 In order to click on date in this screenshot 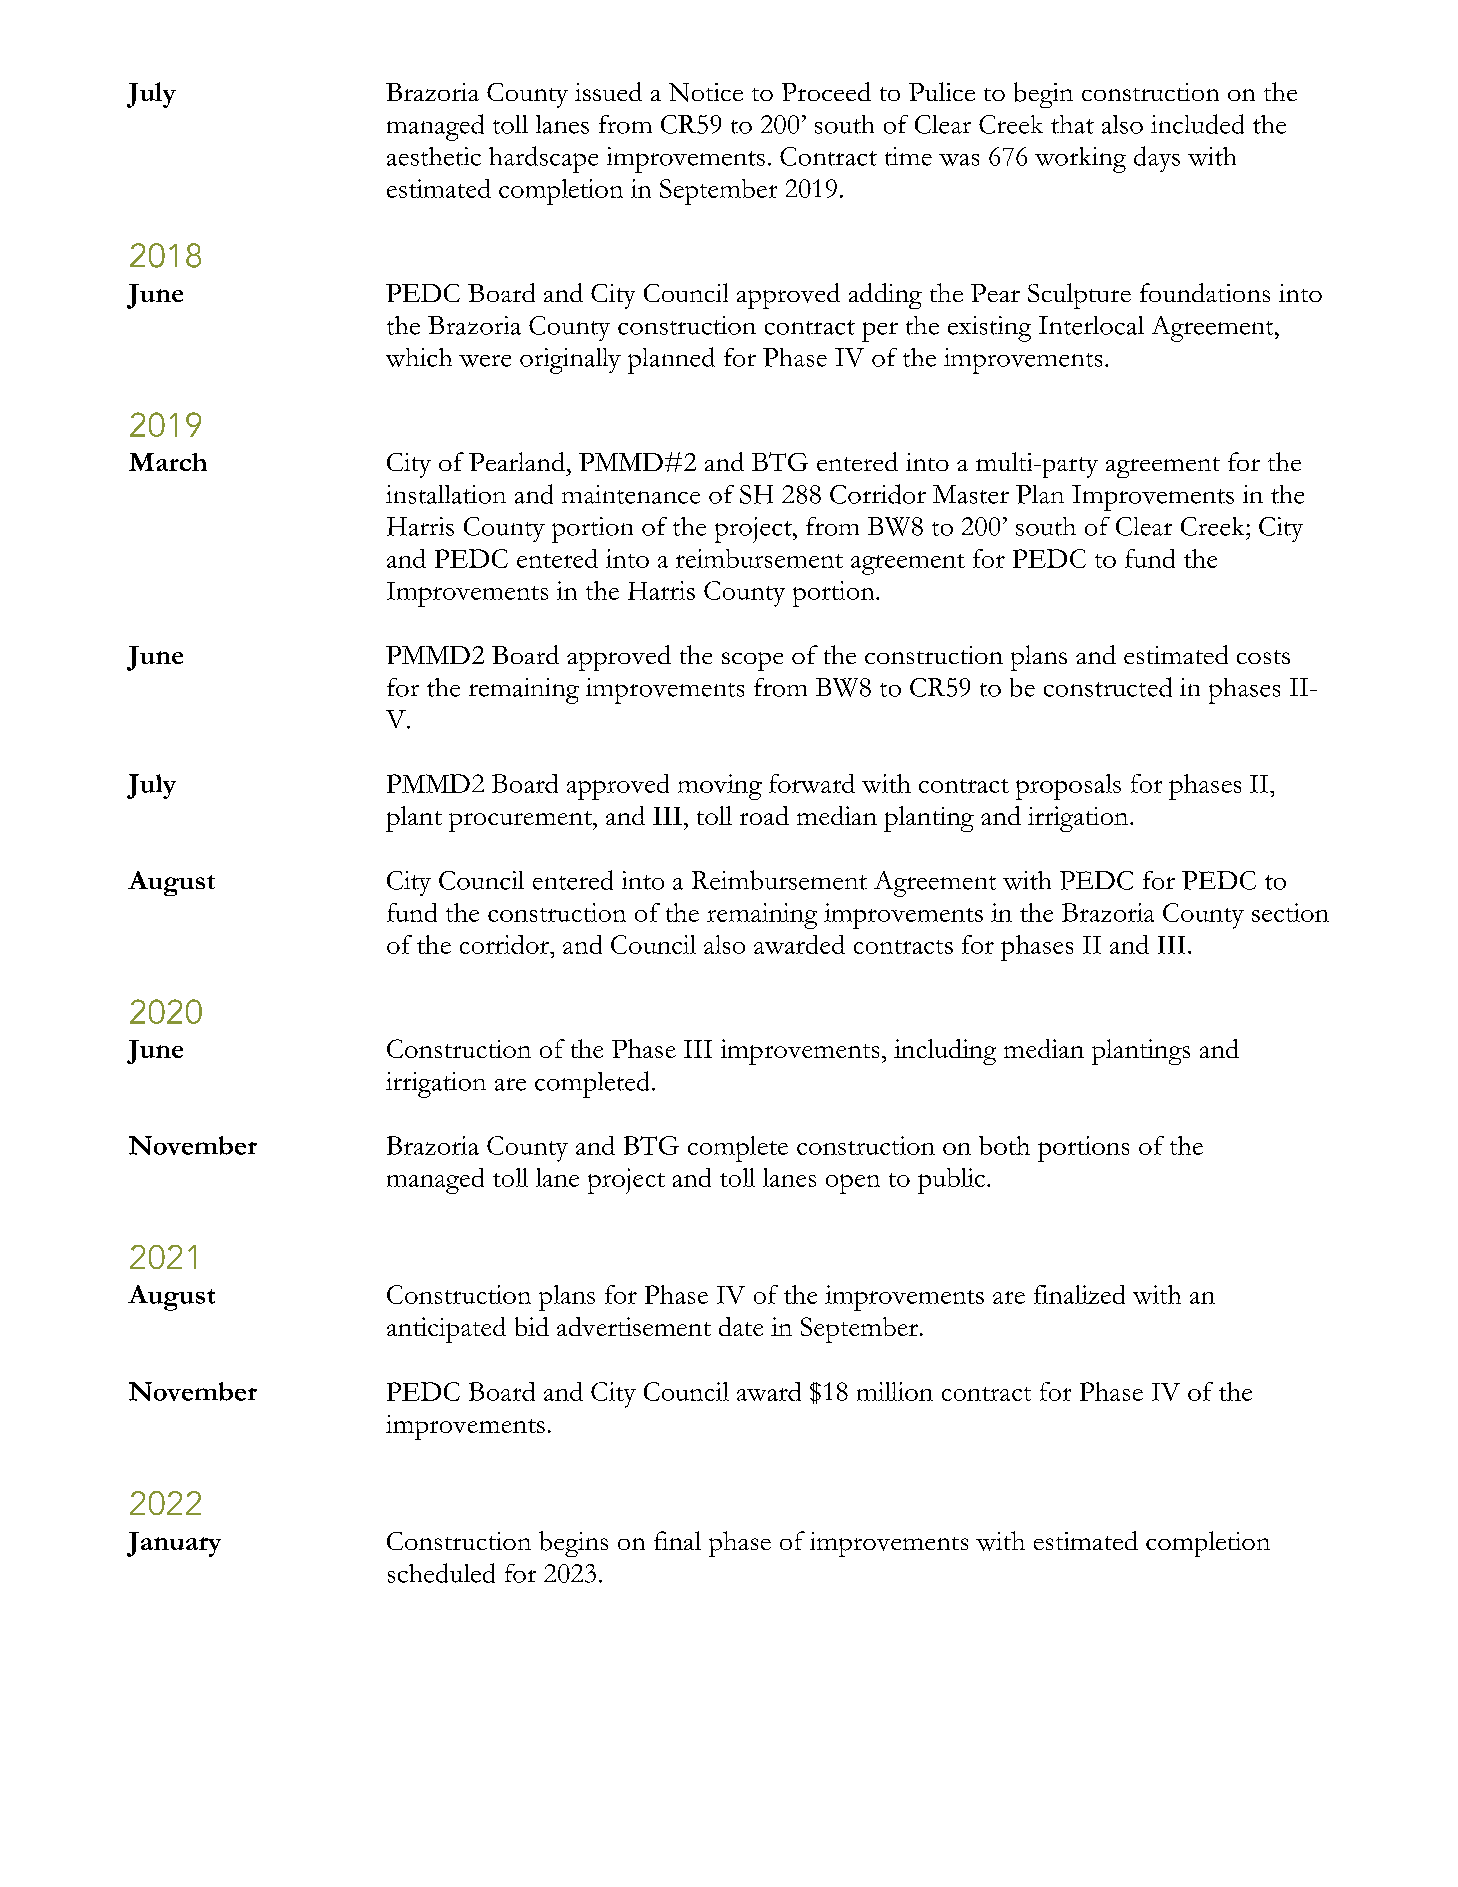, I will do `click(741, 1326)`.
